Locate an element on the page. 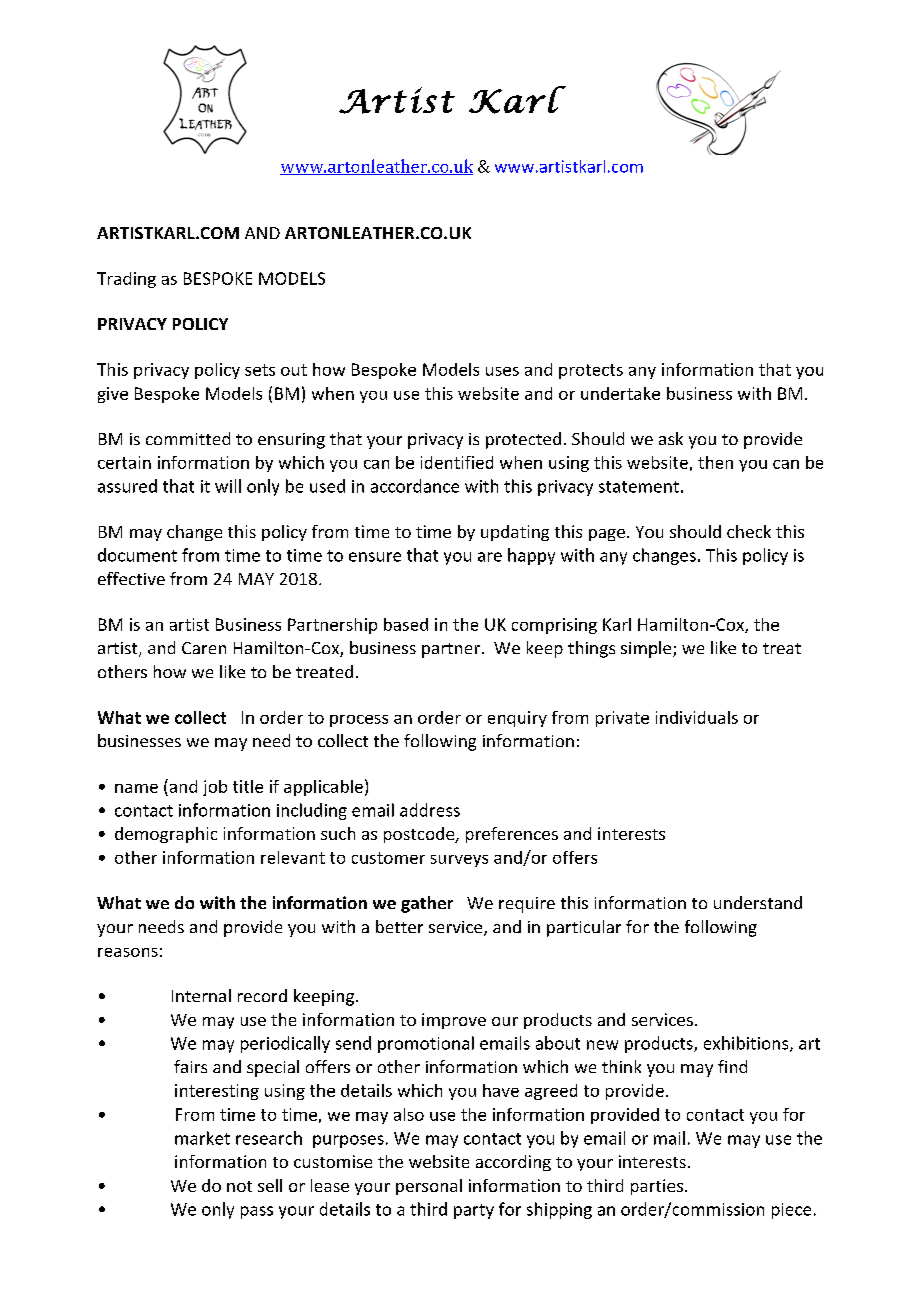 The image size is (924, 1308). not is located at coordinates (239, 1186).
